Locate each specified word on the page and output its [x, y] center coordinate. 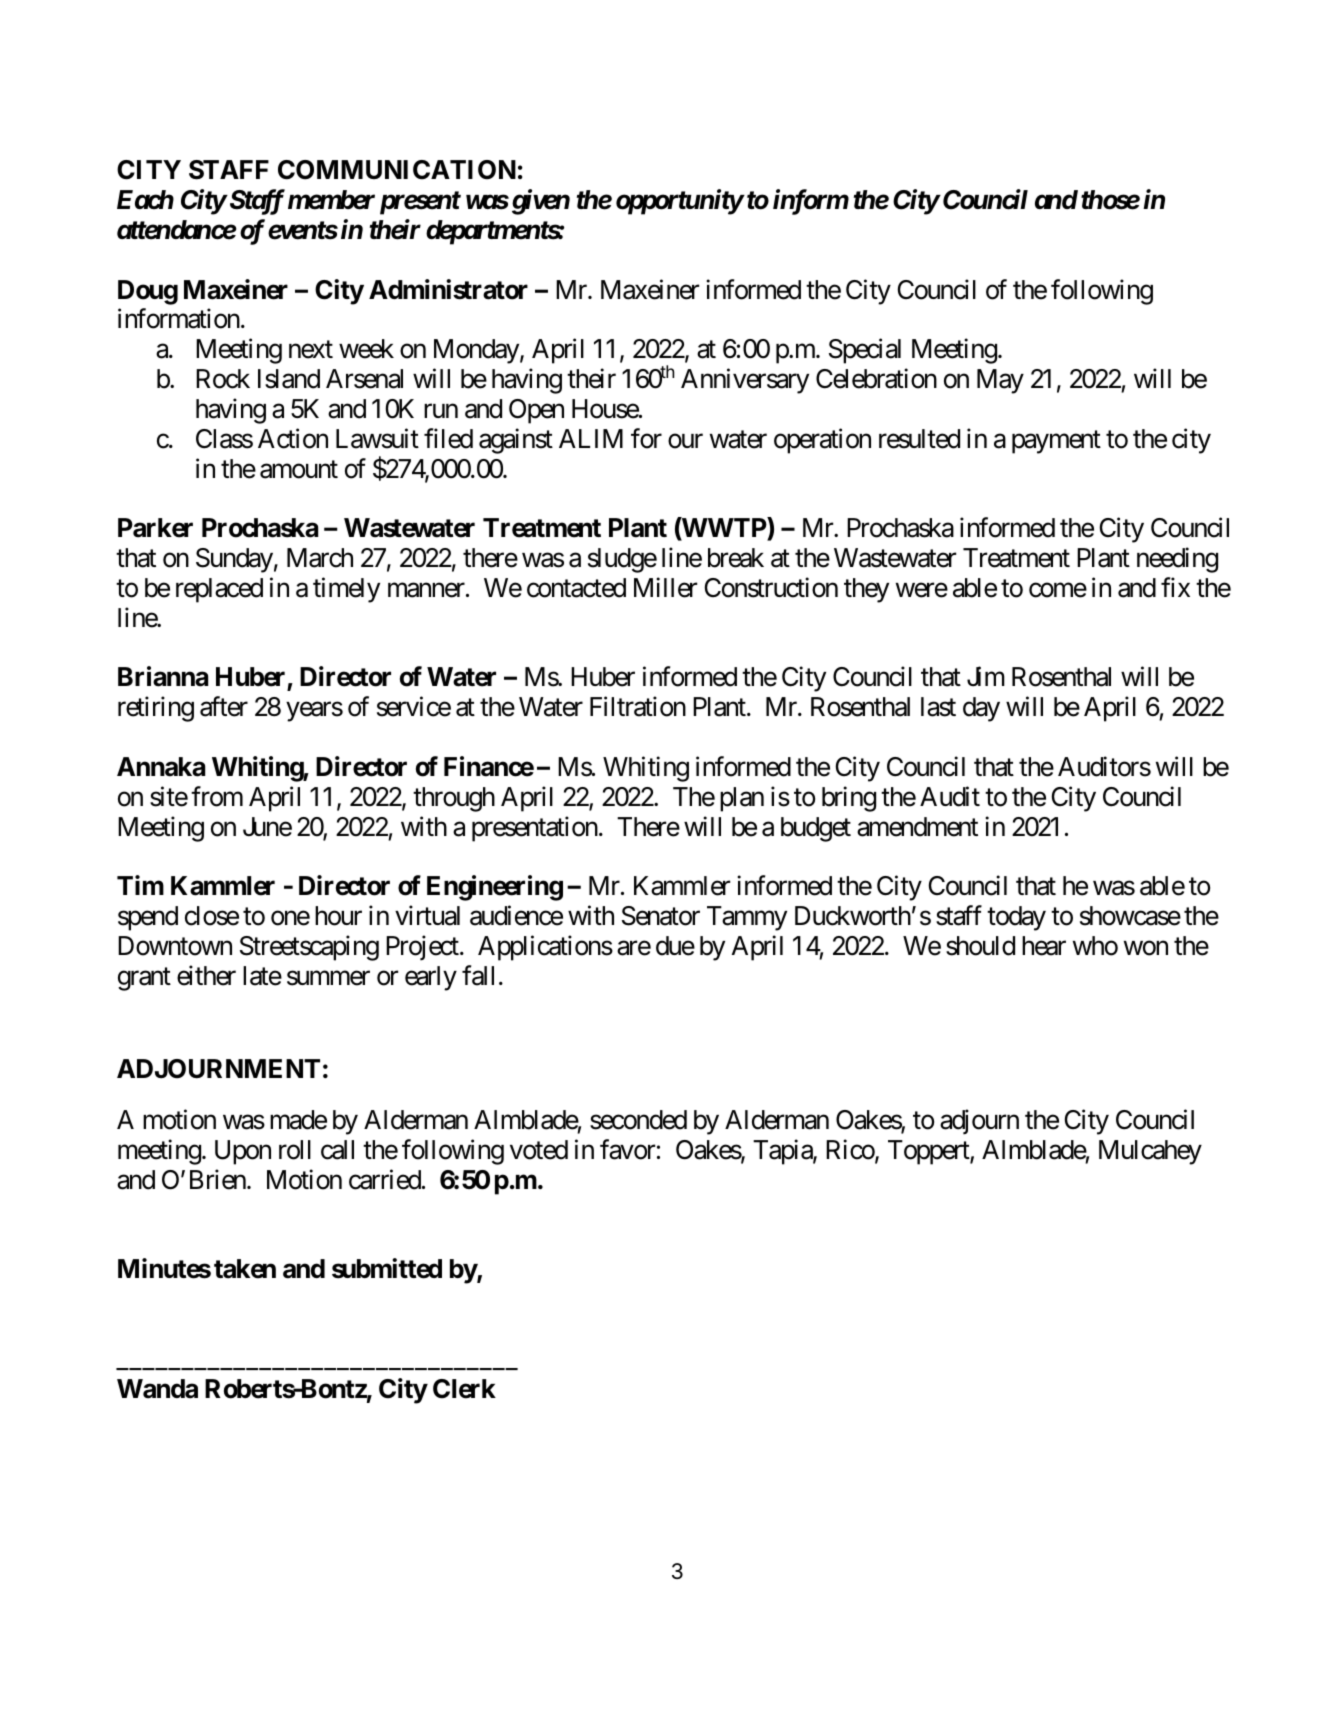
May [1000, 381]
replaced [219, 590]
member [331, 200]
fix [1175, 587]
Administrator [448, 289]
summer [328, 978]
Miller [665, 587]
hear [1044, 946]
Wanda [157, 1389]
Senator [661, 916]
